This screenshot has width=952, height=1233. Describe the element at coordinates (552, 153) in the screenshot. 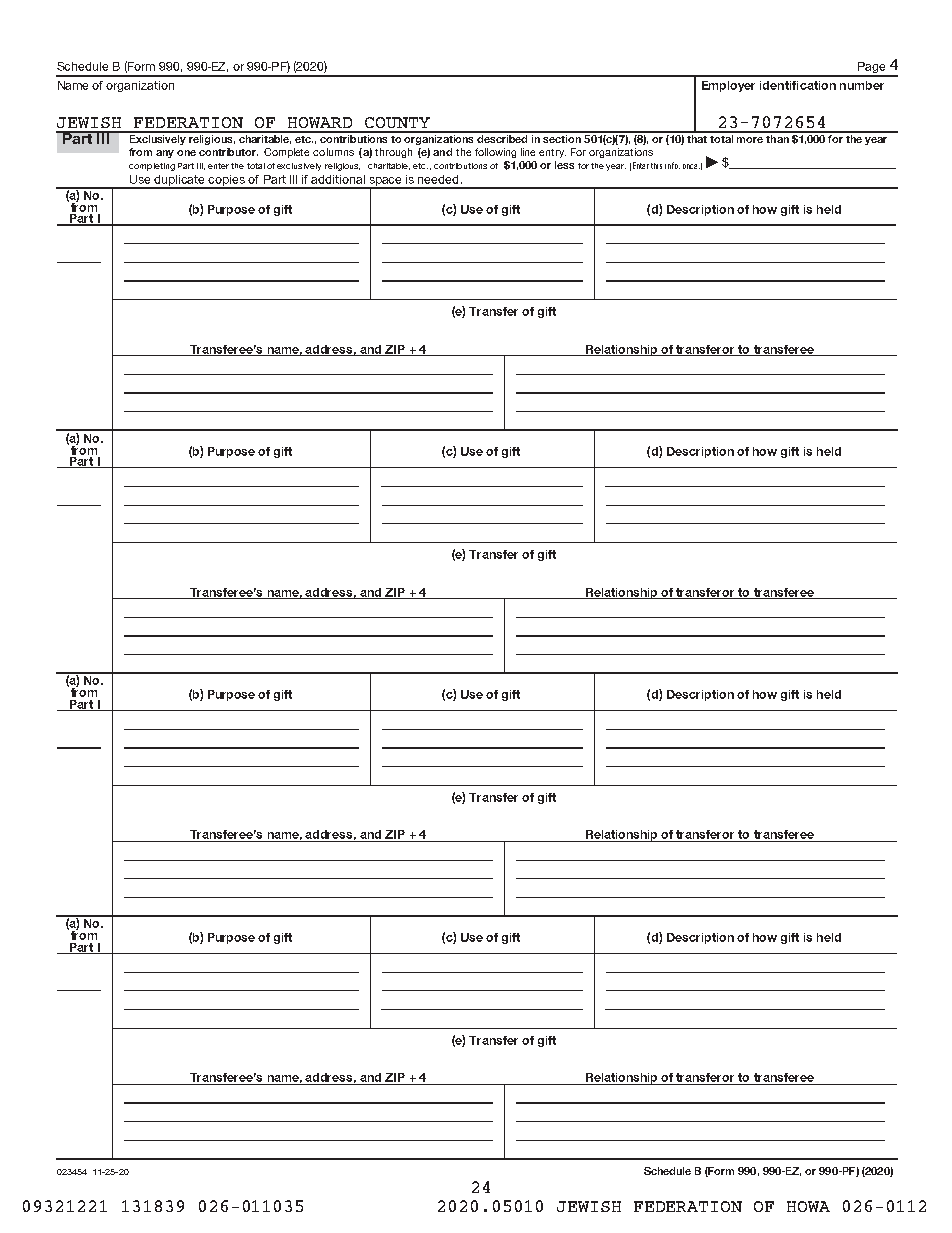

I see `entry` at that location.
